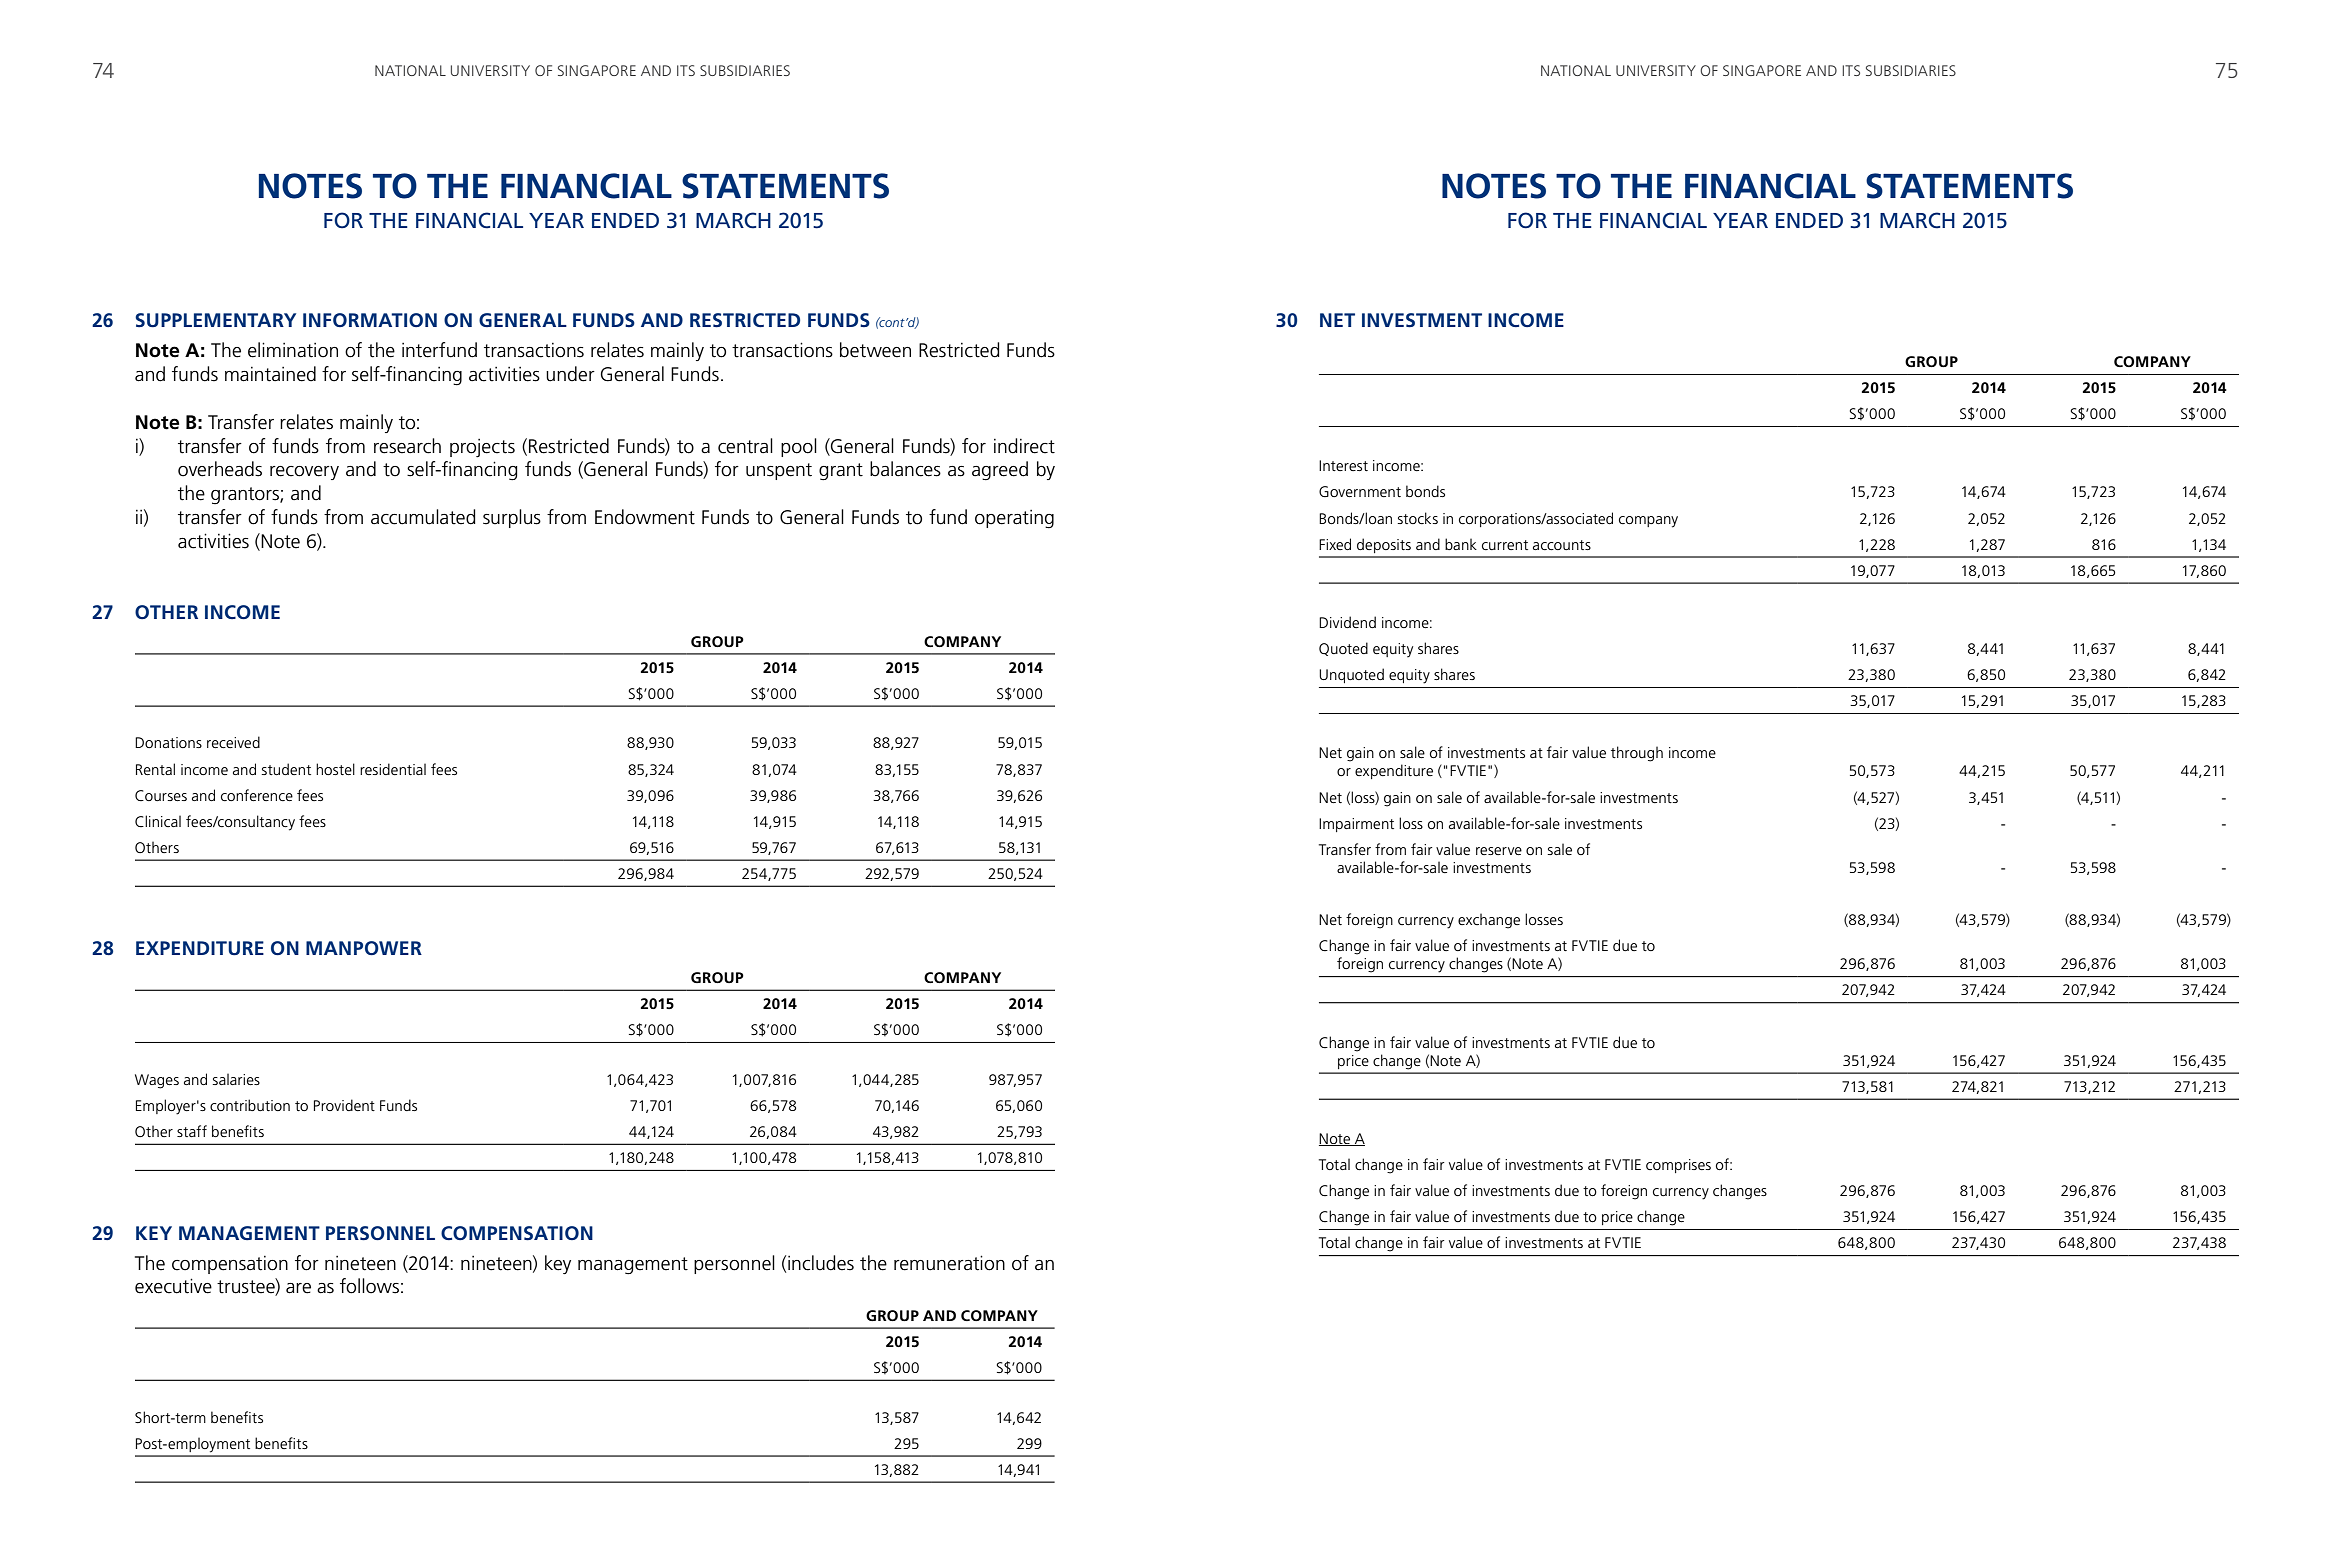 This screenshot has width=2331, height=1558. I want to click on between, so click(875, 350).
